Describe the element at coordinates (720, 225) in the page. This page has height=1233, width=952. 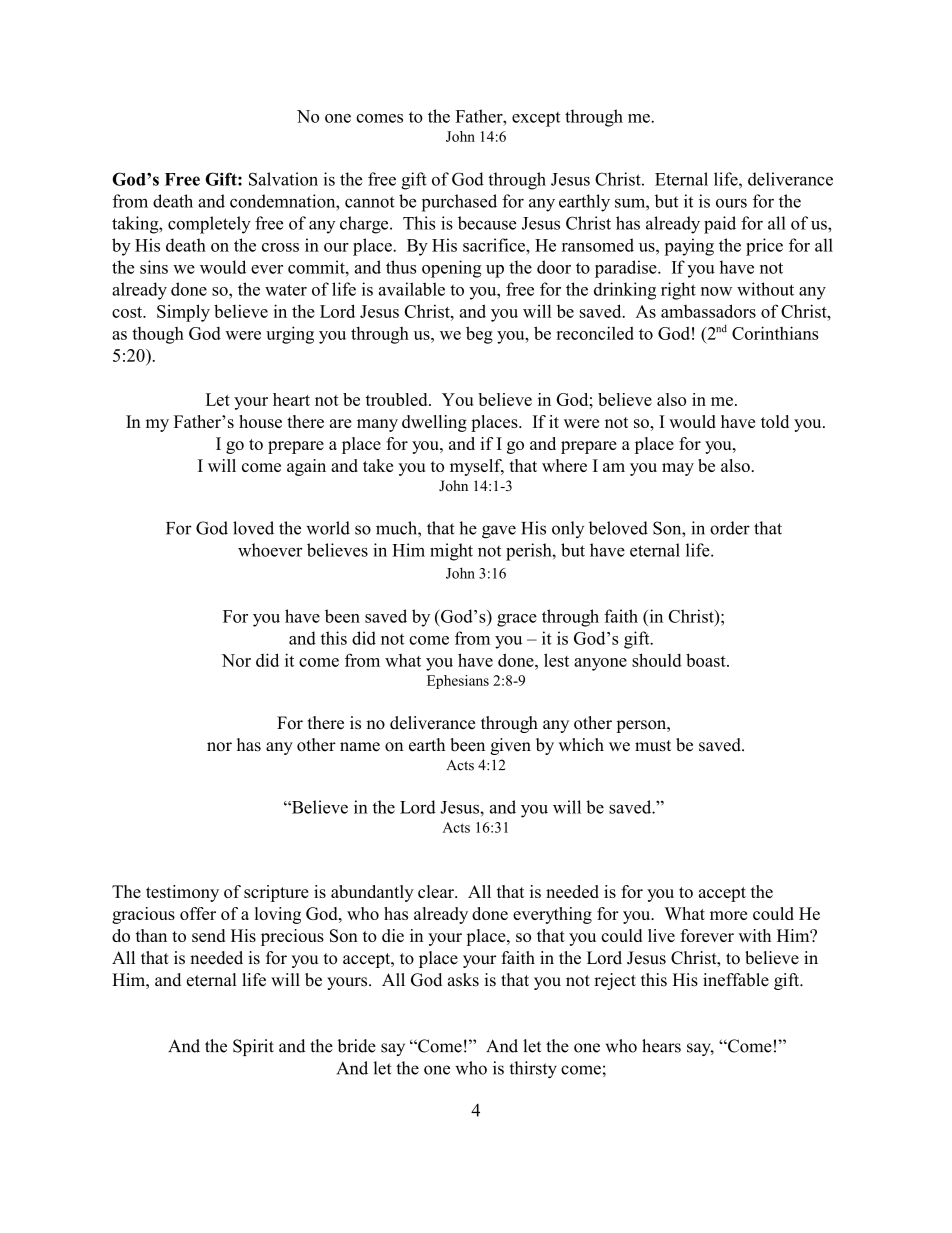
I see `paid` at that location.
